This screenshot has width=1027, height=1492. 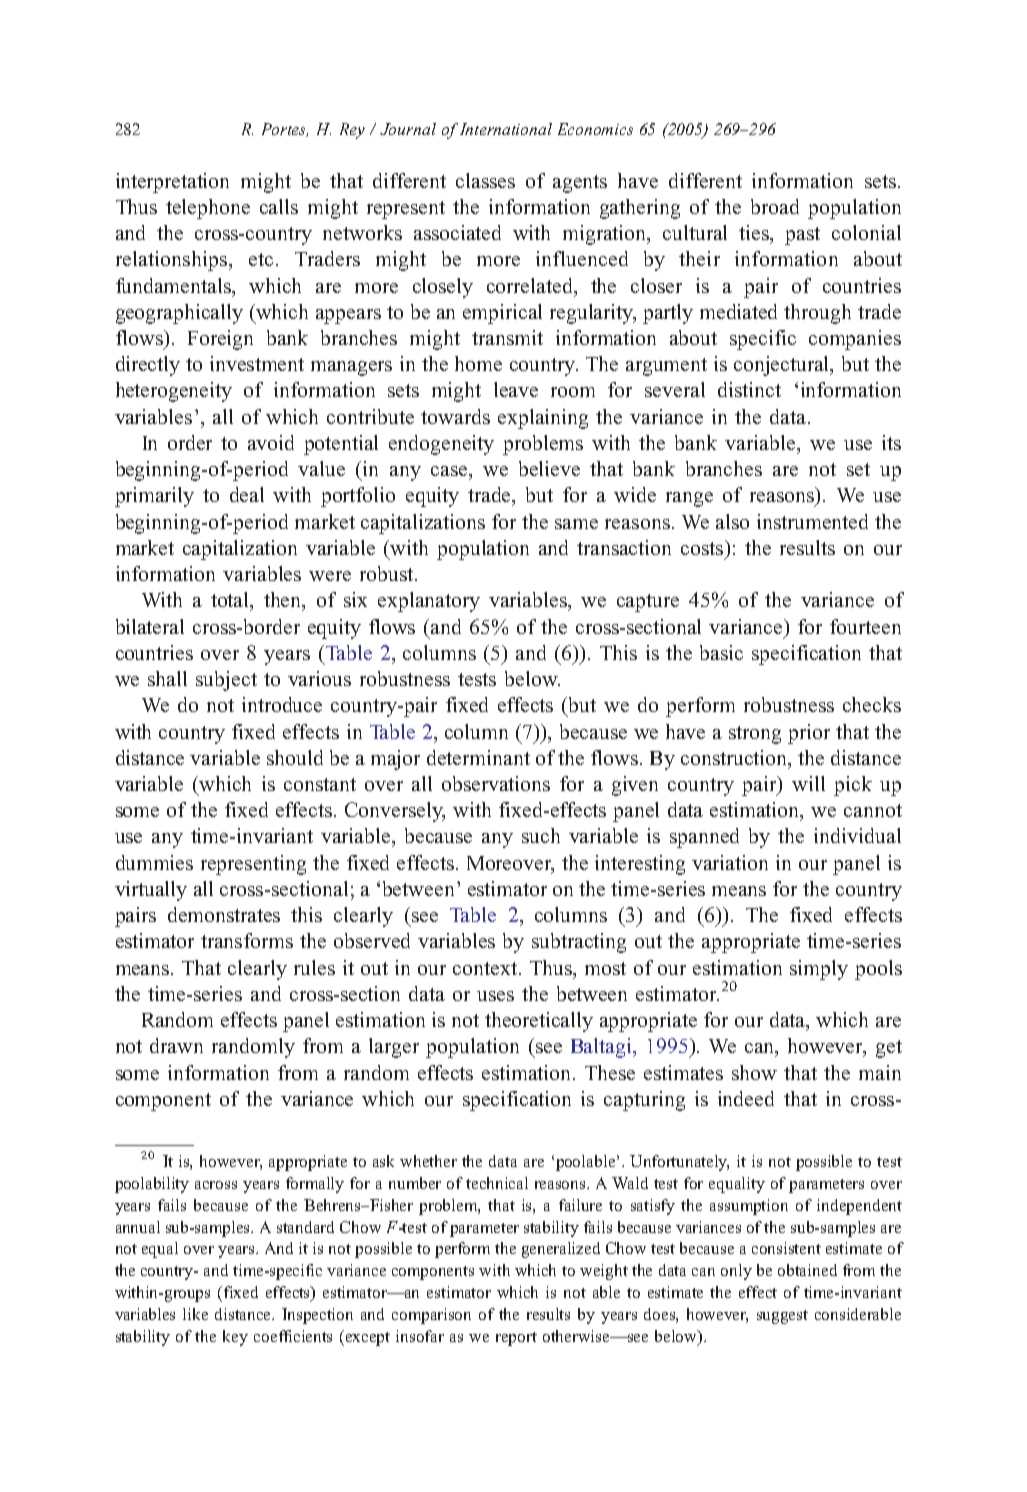 I want to click on determinant, so click(x=478, y=757).
